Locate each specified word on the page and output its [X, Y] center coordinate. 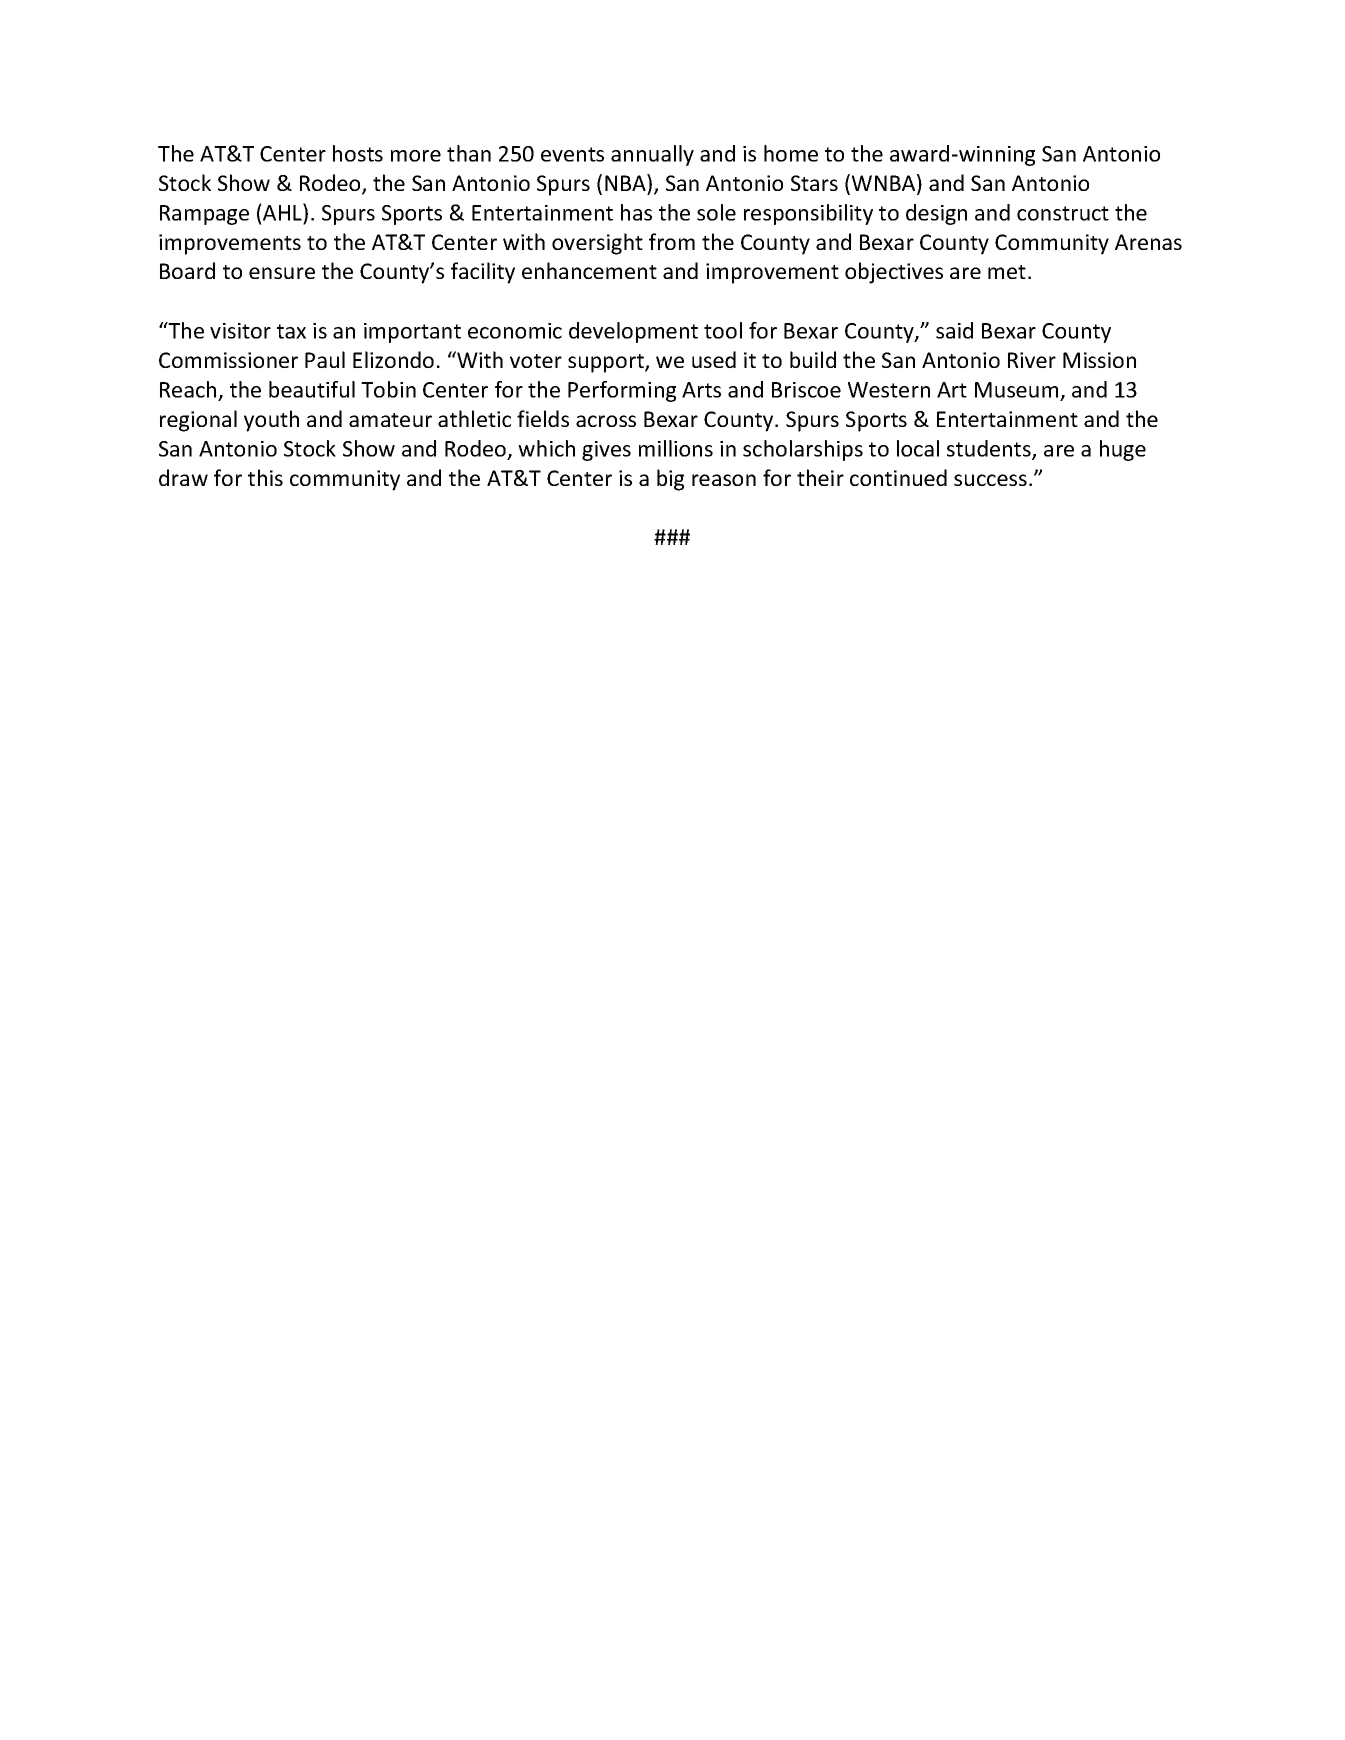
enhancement [589, 270]
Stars [814, 183]
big [670, 480]
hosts [358, 153]
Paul [325, 359]
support [607, 363]
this [265, 477]
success [990, 480]
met [1007, 272]
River [1032, 360]
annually [652, 155]
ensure [282, 273]
